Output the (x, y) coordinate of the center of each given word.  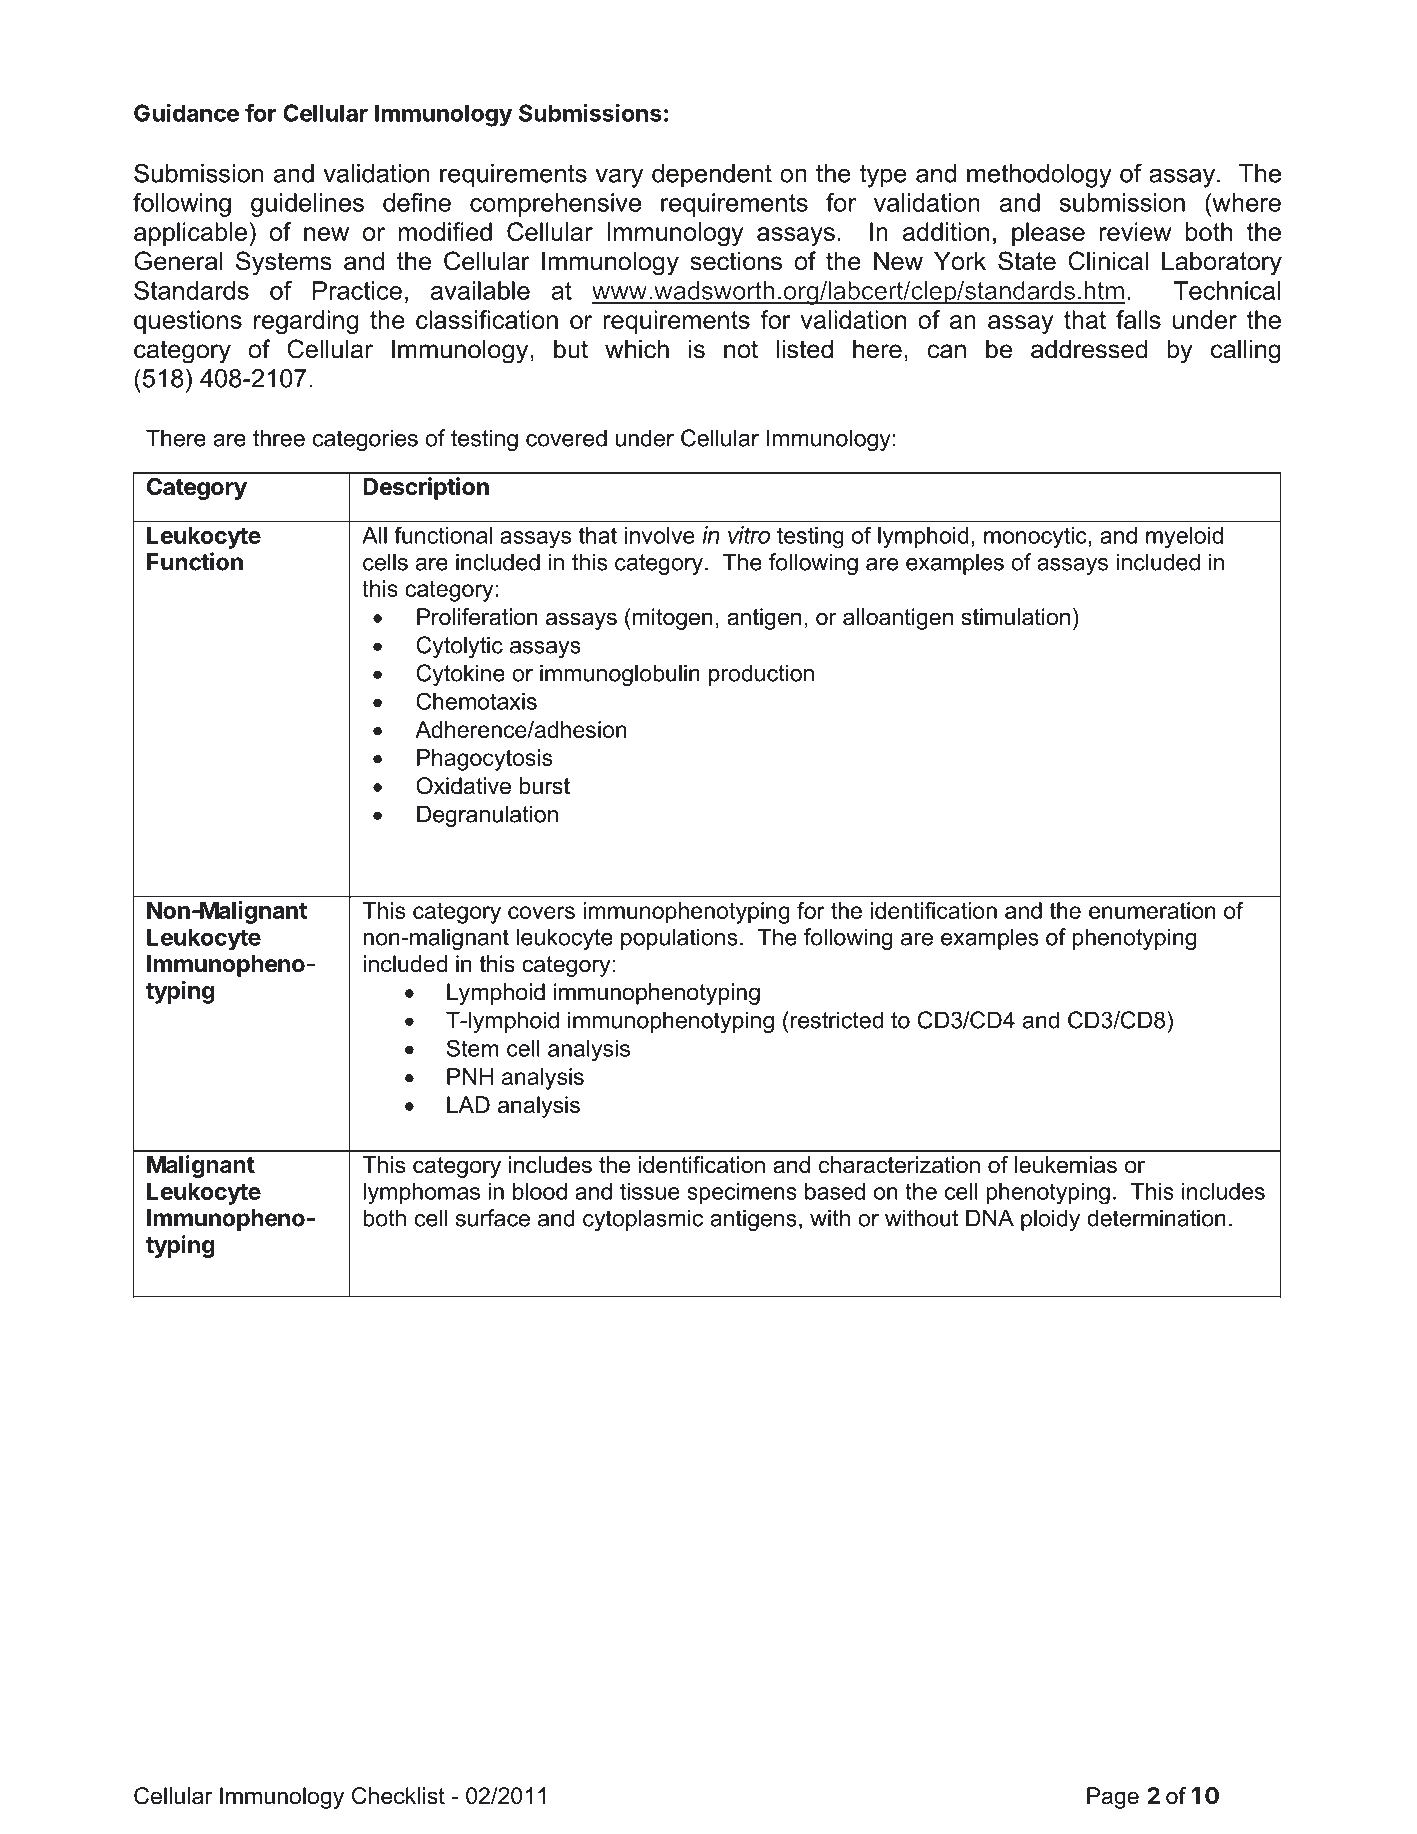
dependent (712, 176)
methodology (1039, 176)
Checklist (398, 1796)
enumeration (1152, 910)
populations (679, 939)
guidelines (307, 205)
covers (541, 912)
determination (1156, 1218)
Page (1113, 1798)
